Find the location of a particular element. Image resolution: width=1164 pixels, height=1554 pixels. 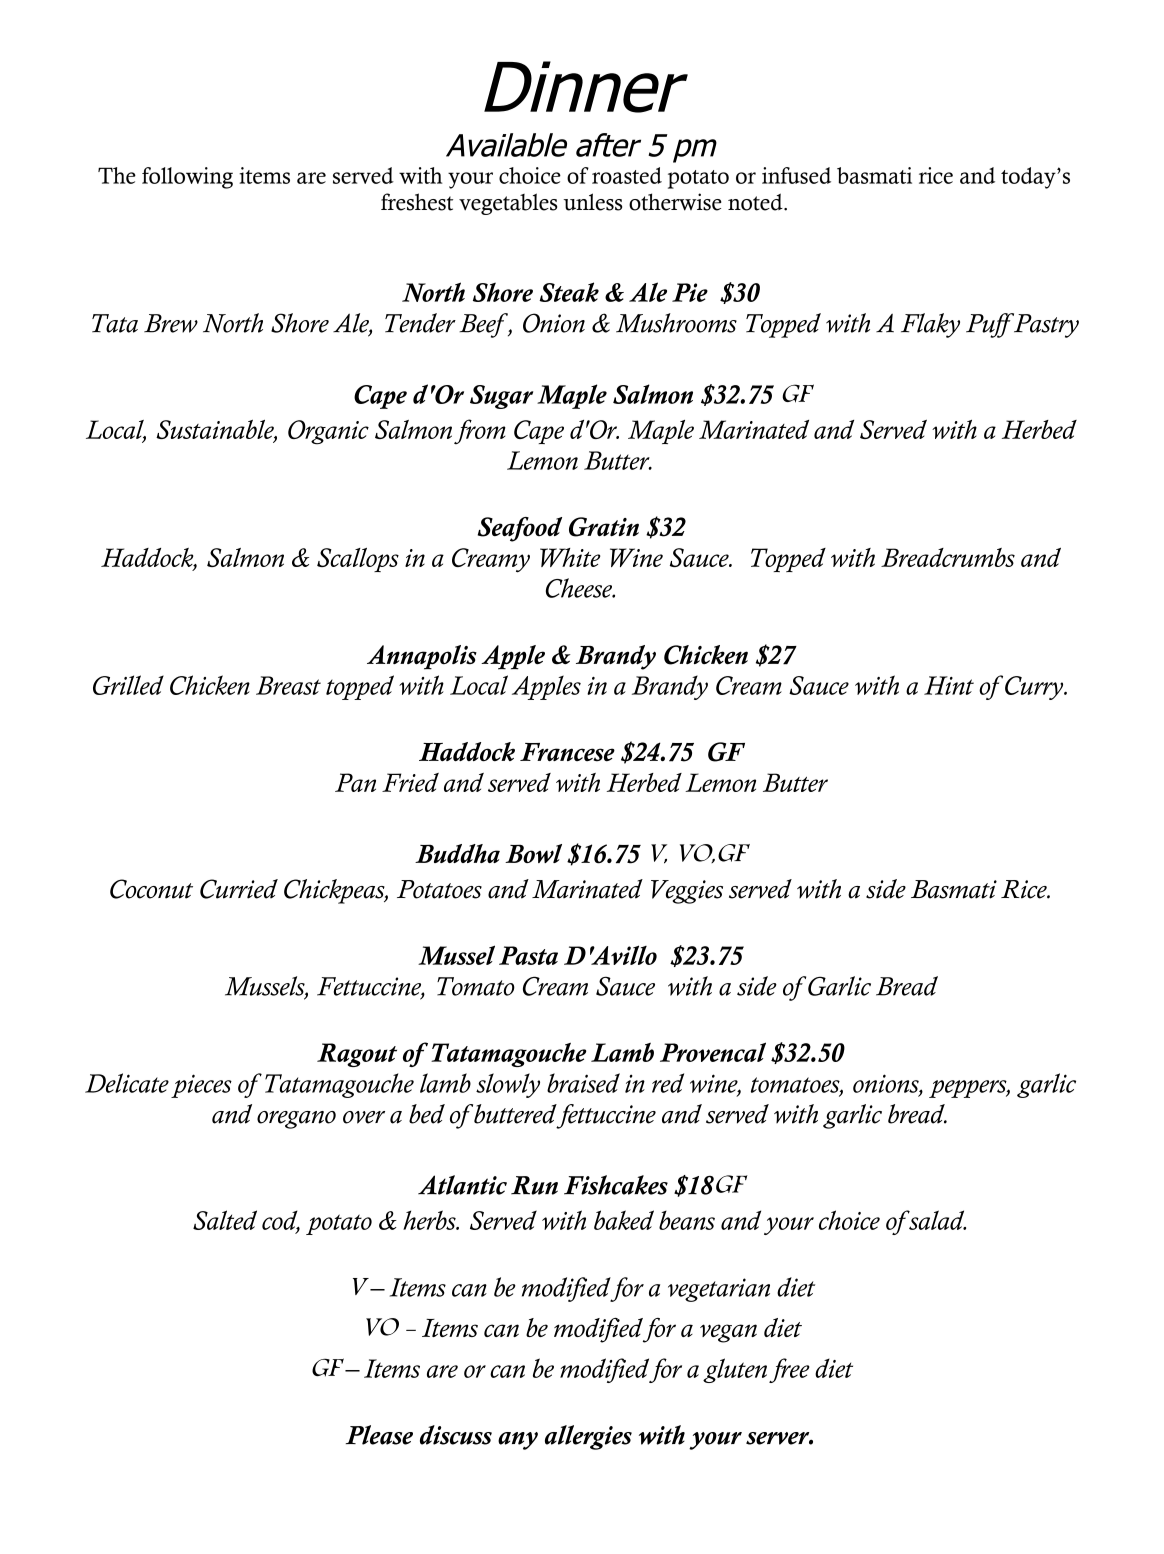

Bowl is located at coordinates (533, 853).
